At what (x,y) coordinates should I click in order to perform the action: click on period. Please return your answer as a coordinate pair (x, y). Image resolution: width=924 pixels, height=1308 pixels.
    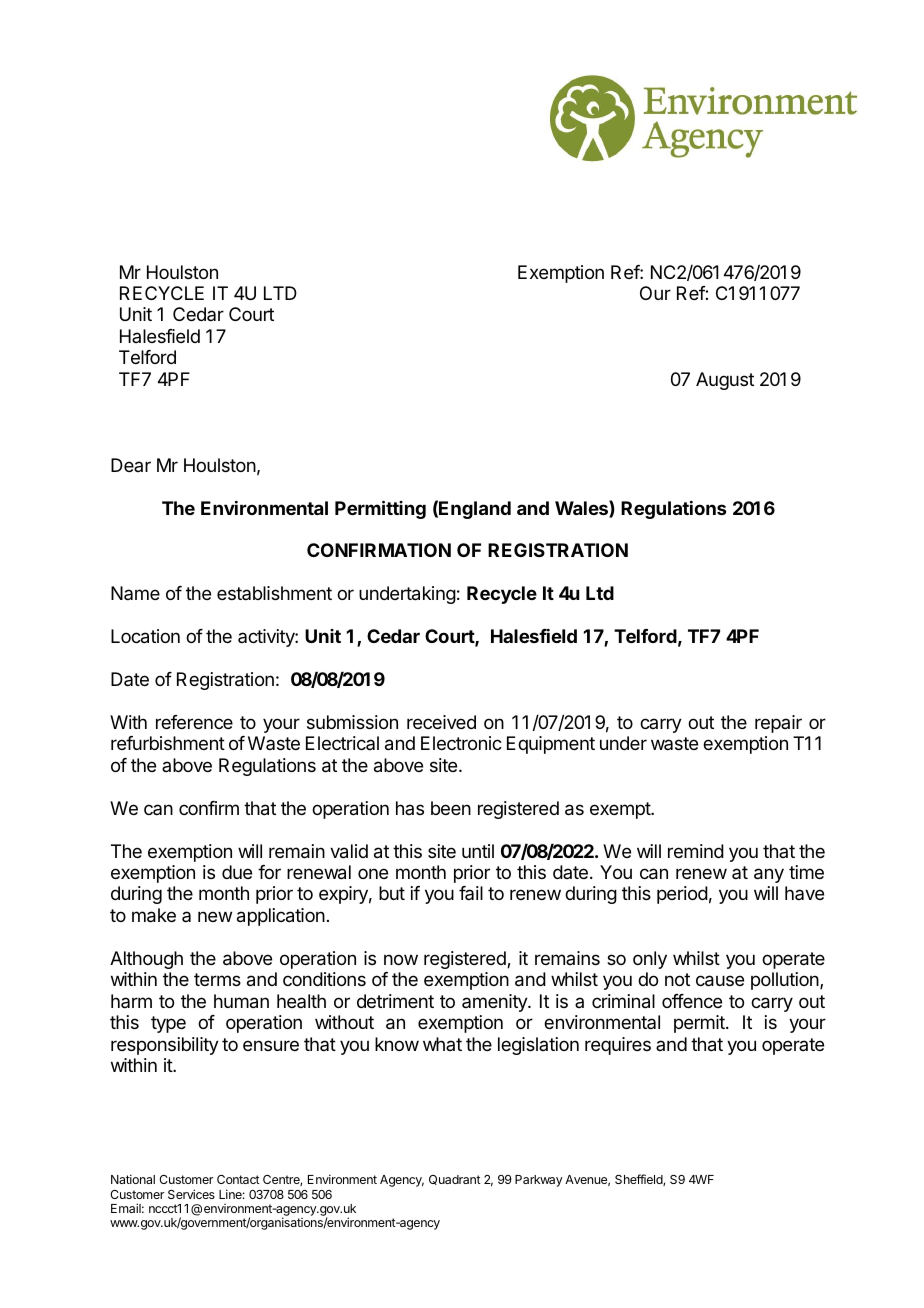
    Looking at the image, I should click on (682, 895).
